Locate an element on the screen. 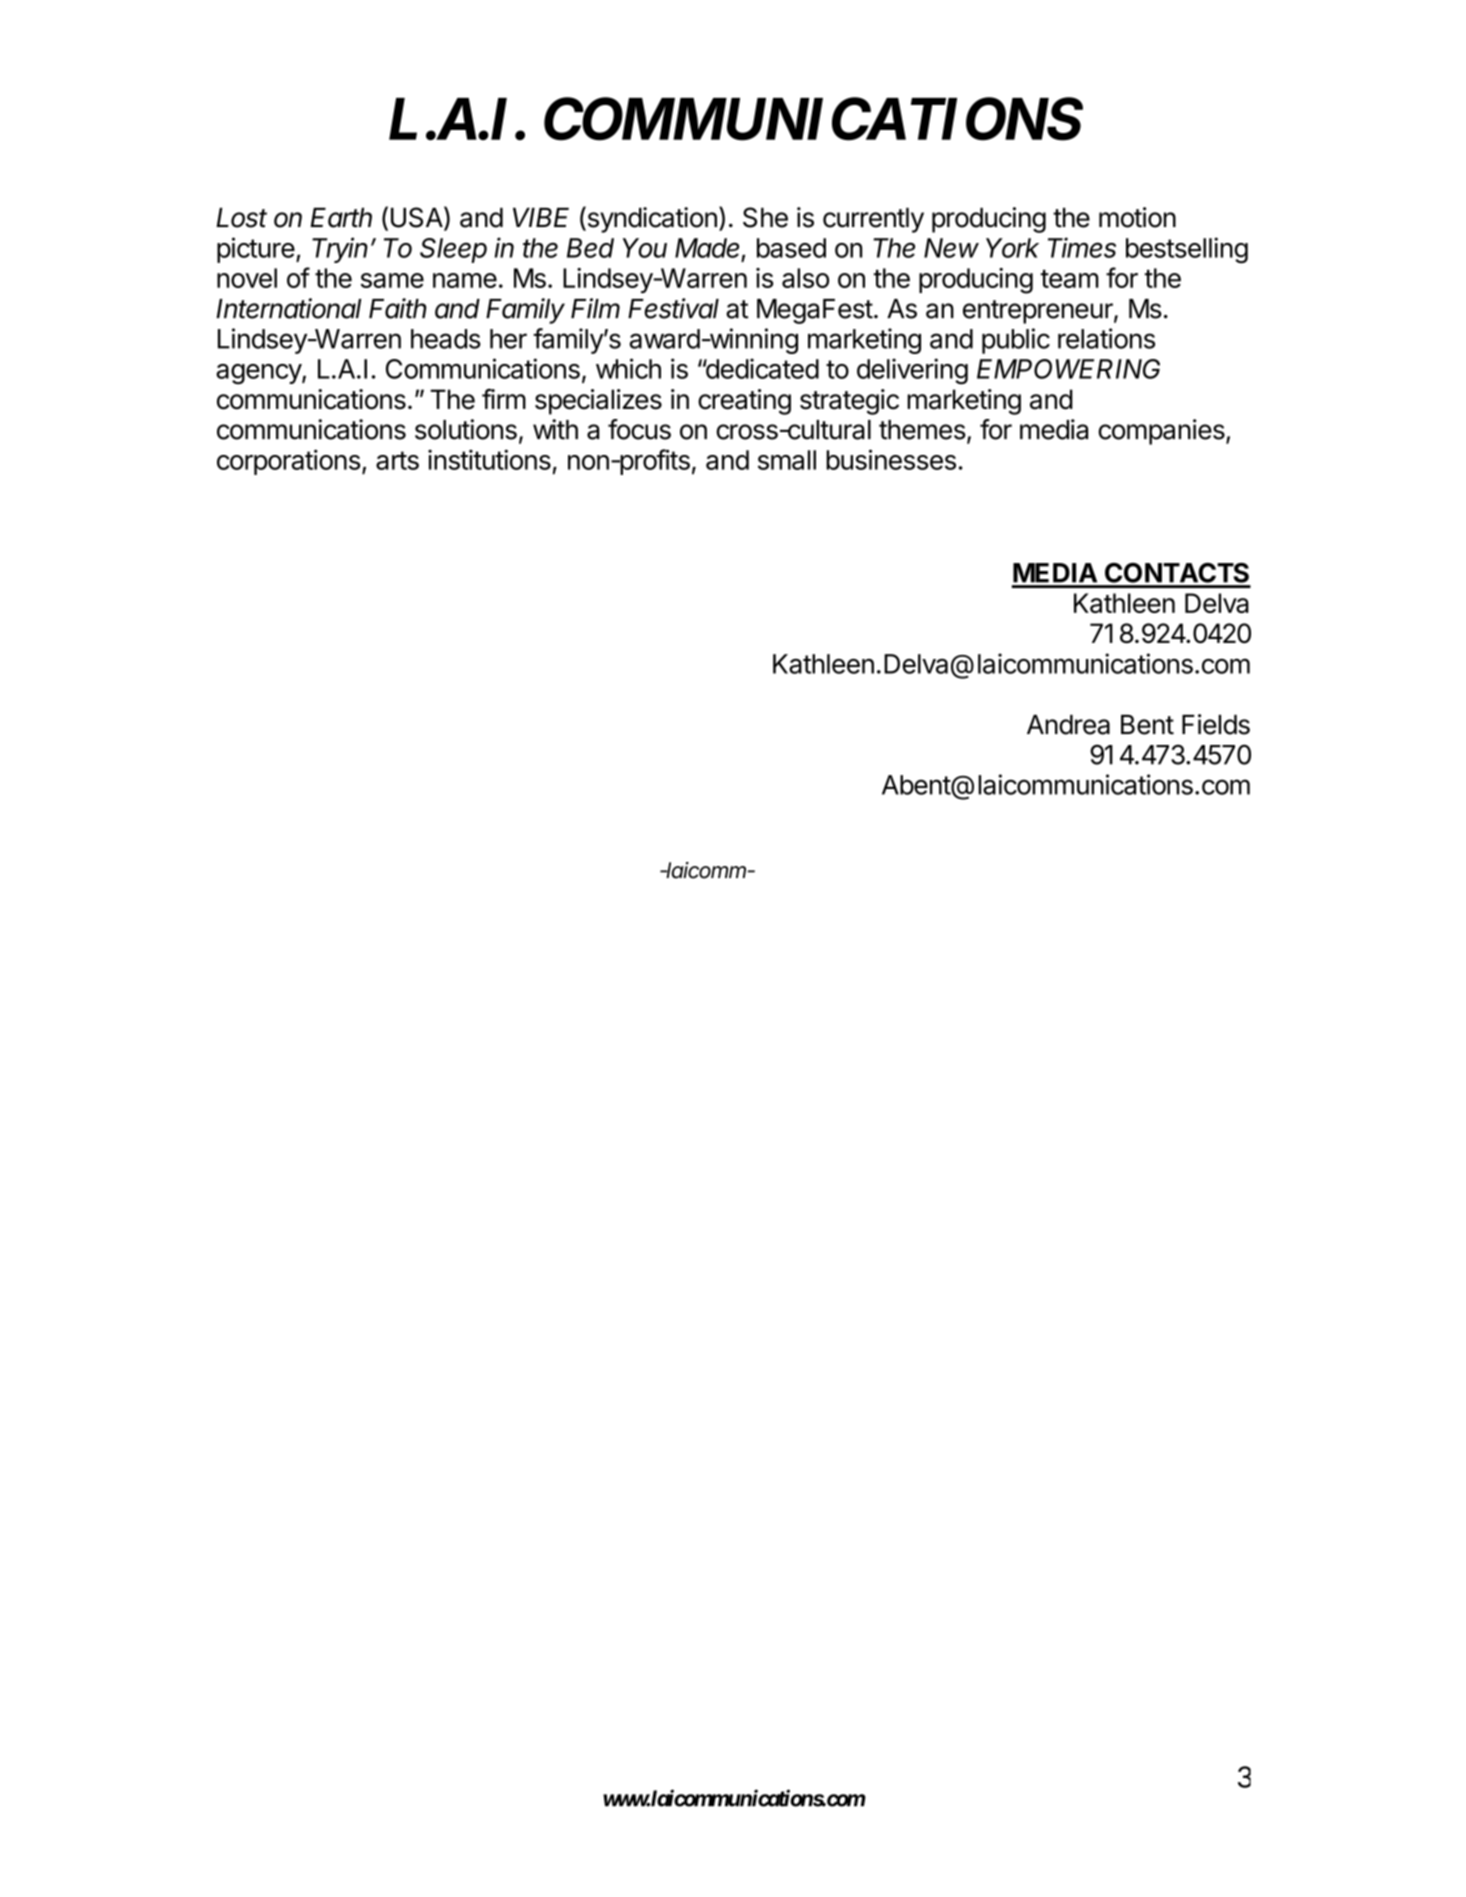 The image size is (1466, 1897). companies is located at coordinates (1163, 432).
